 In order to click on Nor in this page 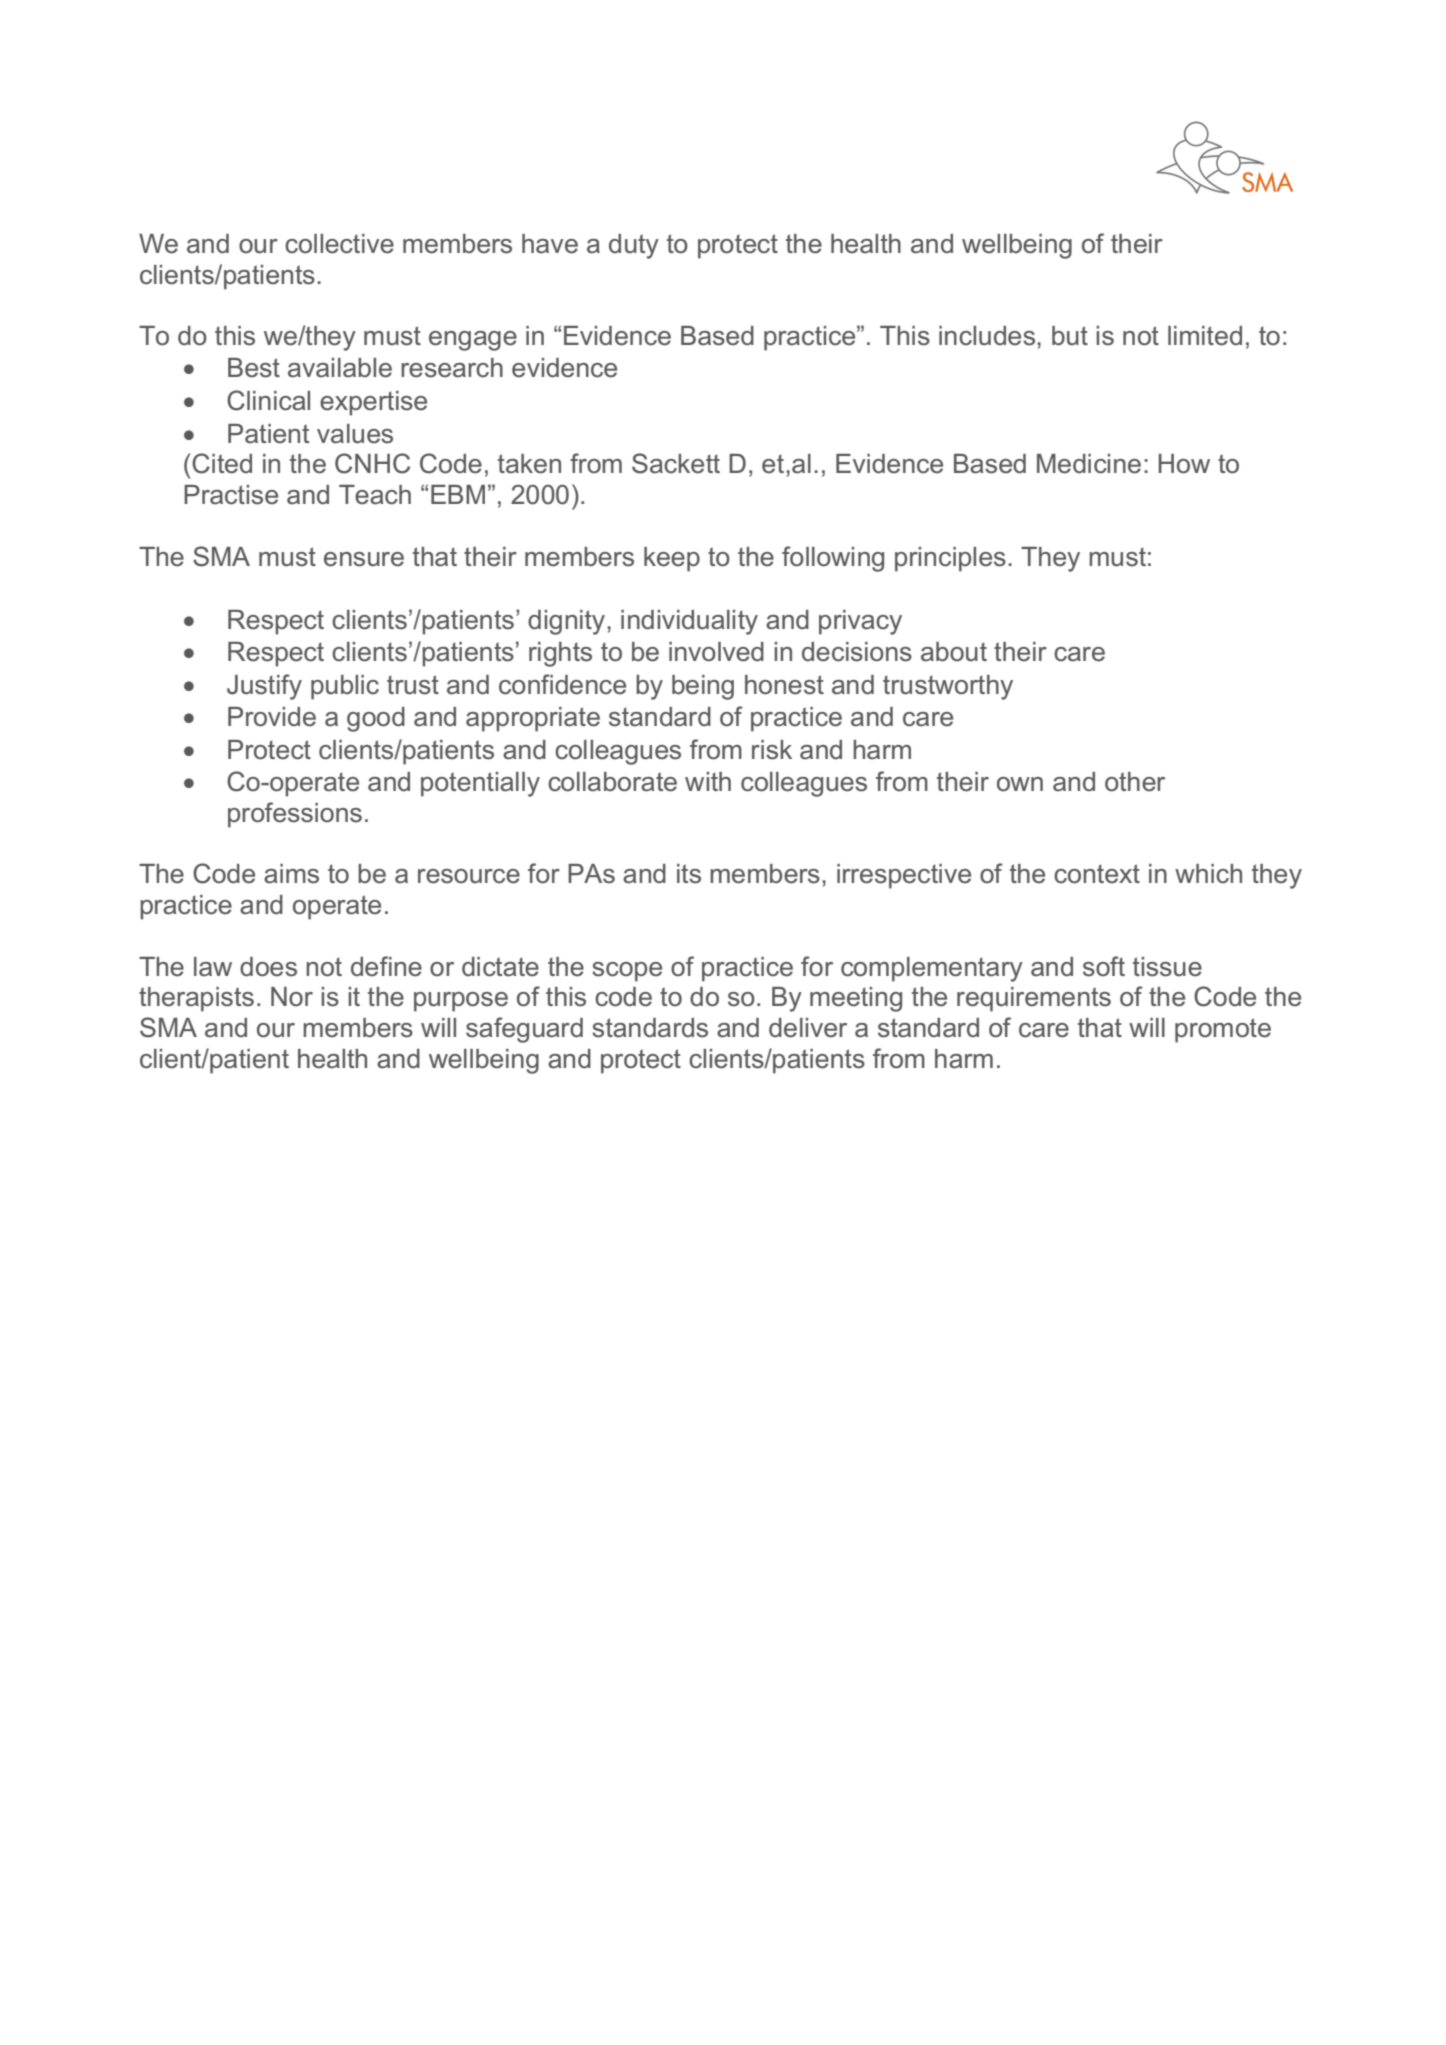, I will do `click(292, 997)`.
